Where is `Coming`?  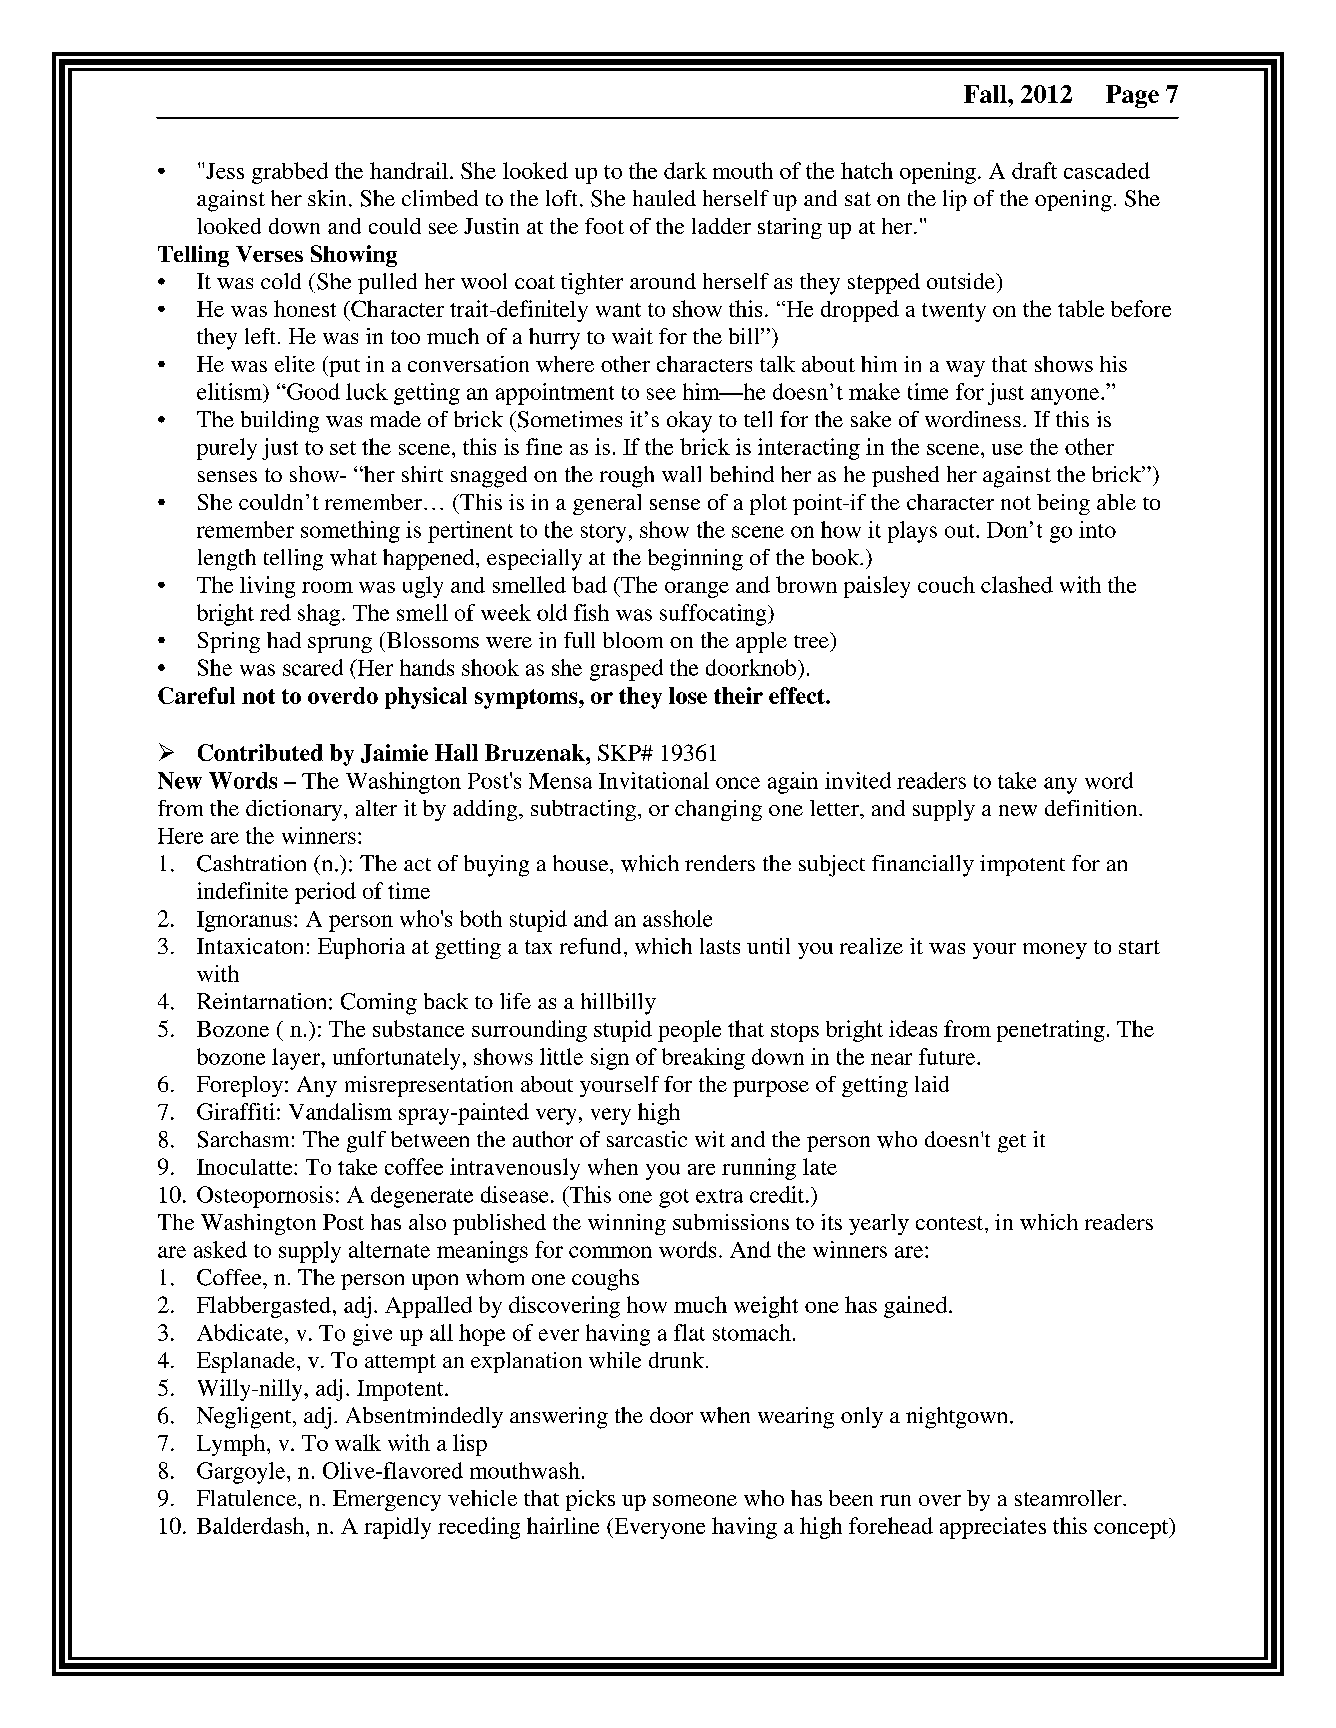 Coming is located at coordinates (379, 1004).
